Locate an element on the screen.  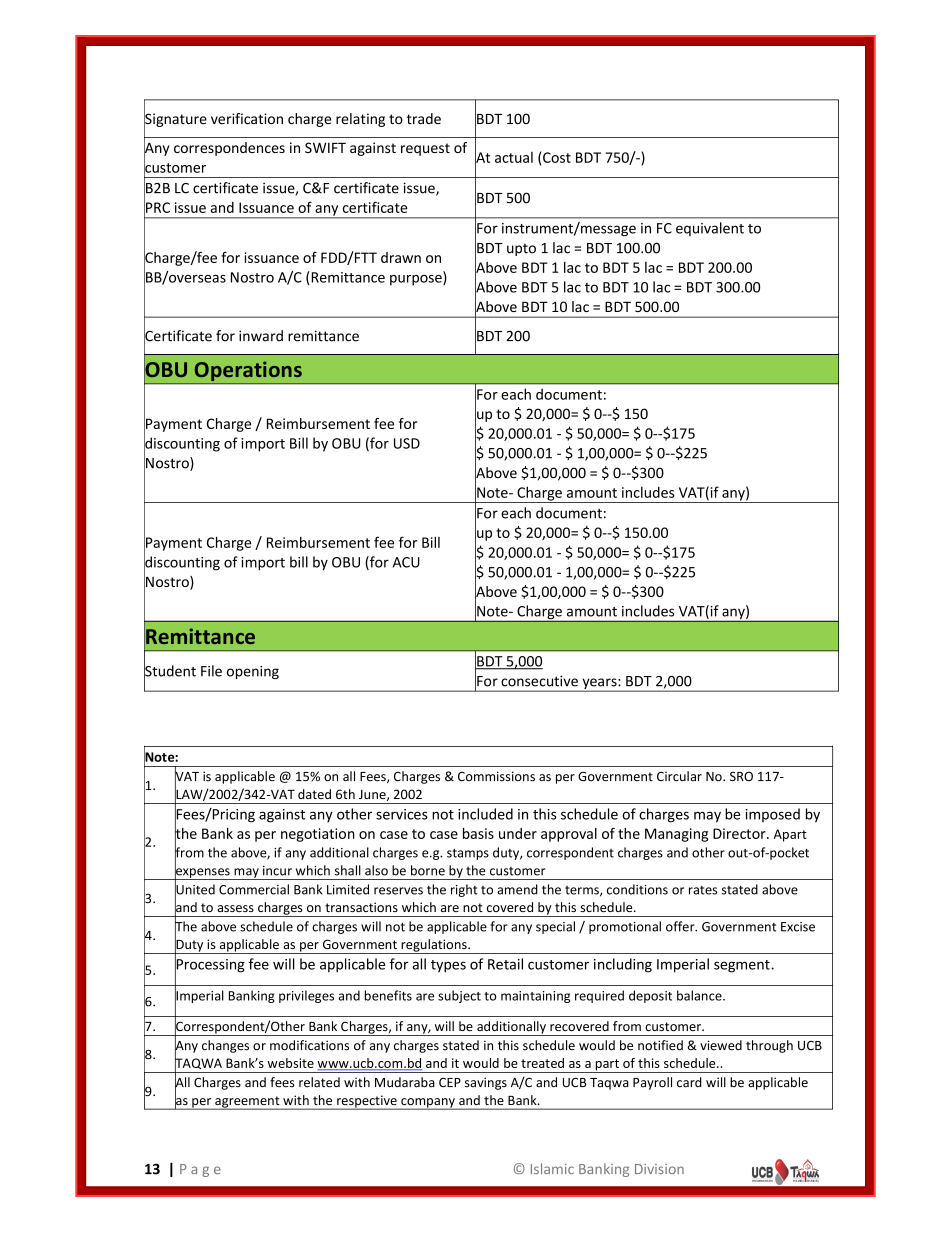
equivalent is located at coordinates (710, 229).
